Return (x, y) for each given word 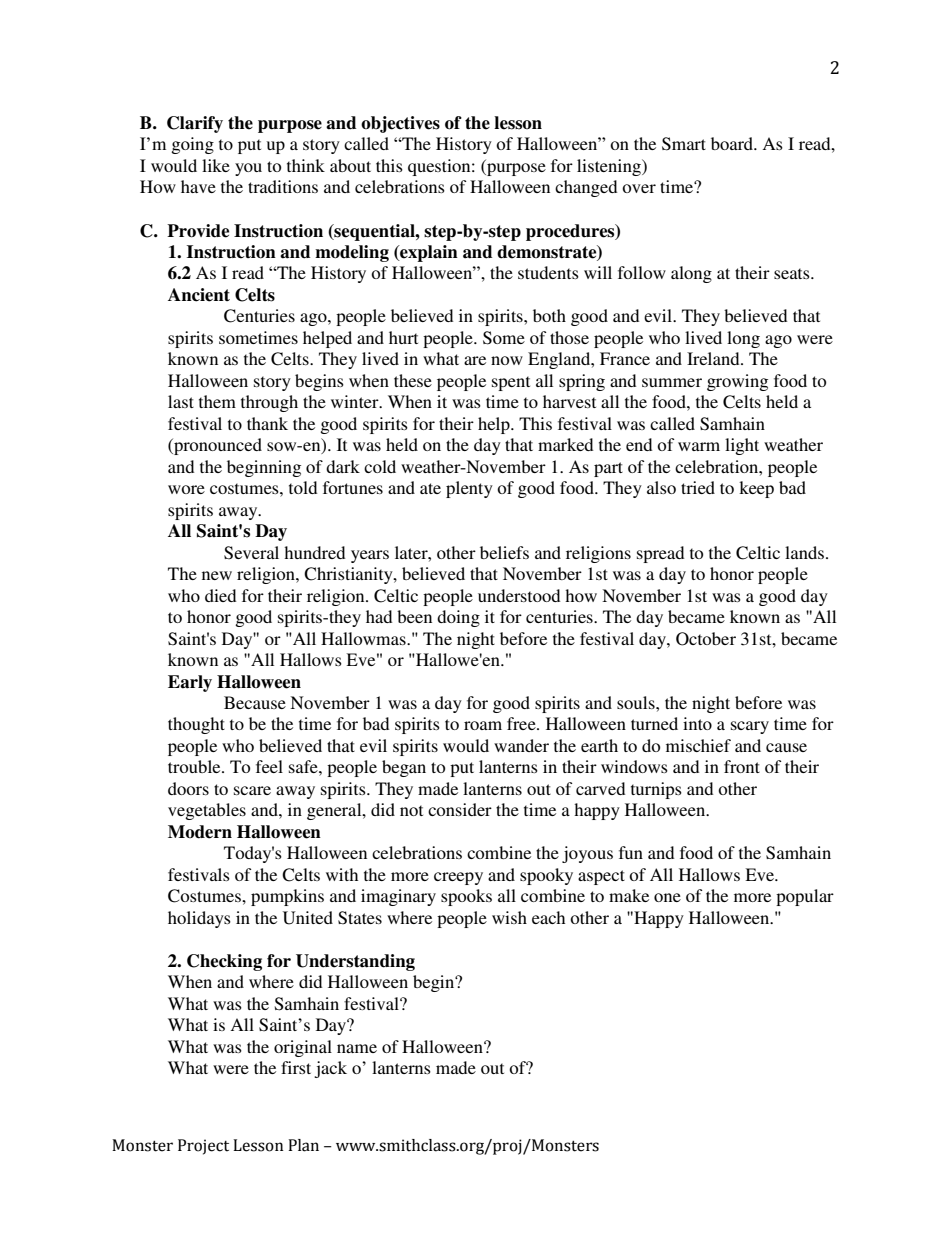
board (733, 143)
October (706, 639)
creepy (458, 878)
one (667, 897)
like (216, 165)
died (220, 595)
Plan (303, 1145)
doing (458, 618)
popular (805, 897)
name (357, 1048)
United (308, 918)
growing (737, 382)
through (269, 403)
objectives (400, 124)
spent (511, 383)
